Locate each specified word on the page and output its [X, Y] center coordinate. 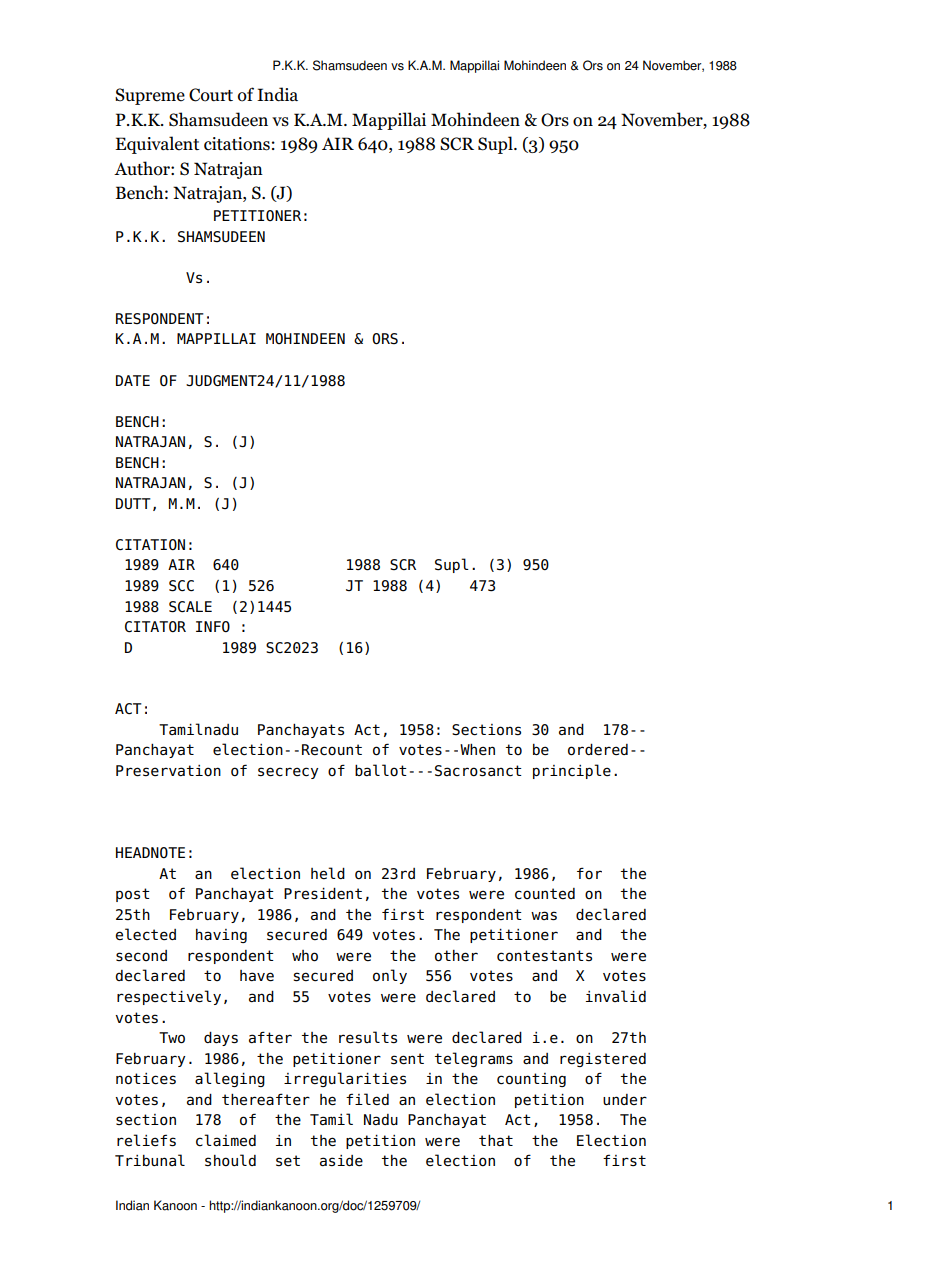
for [589, 873]
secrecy [288, 773]
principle [572, 771]
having [221, 936]
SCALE [190, 607]
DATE [133, 380]
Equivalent [157, 145]
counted [545, 894]
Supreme [150, 96]
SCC [181, 586]
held [328, 873]
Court [211, 95]
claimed [226, 1140]
